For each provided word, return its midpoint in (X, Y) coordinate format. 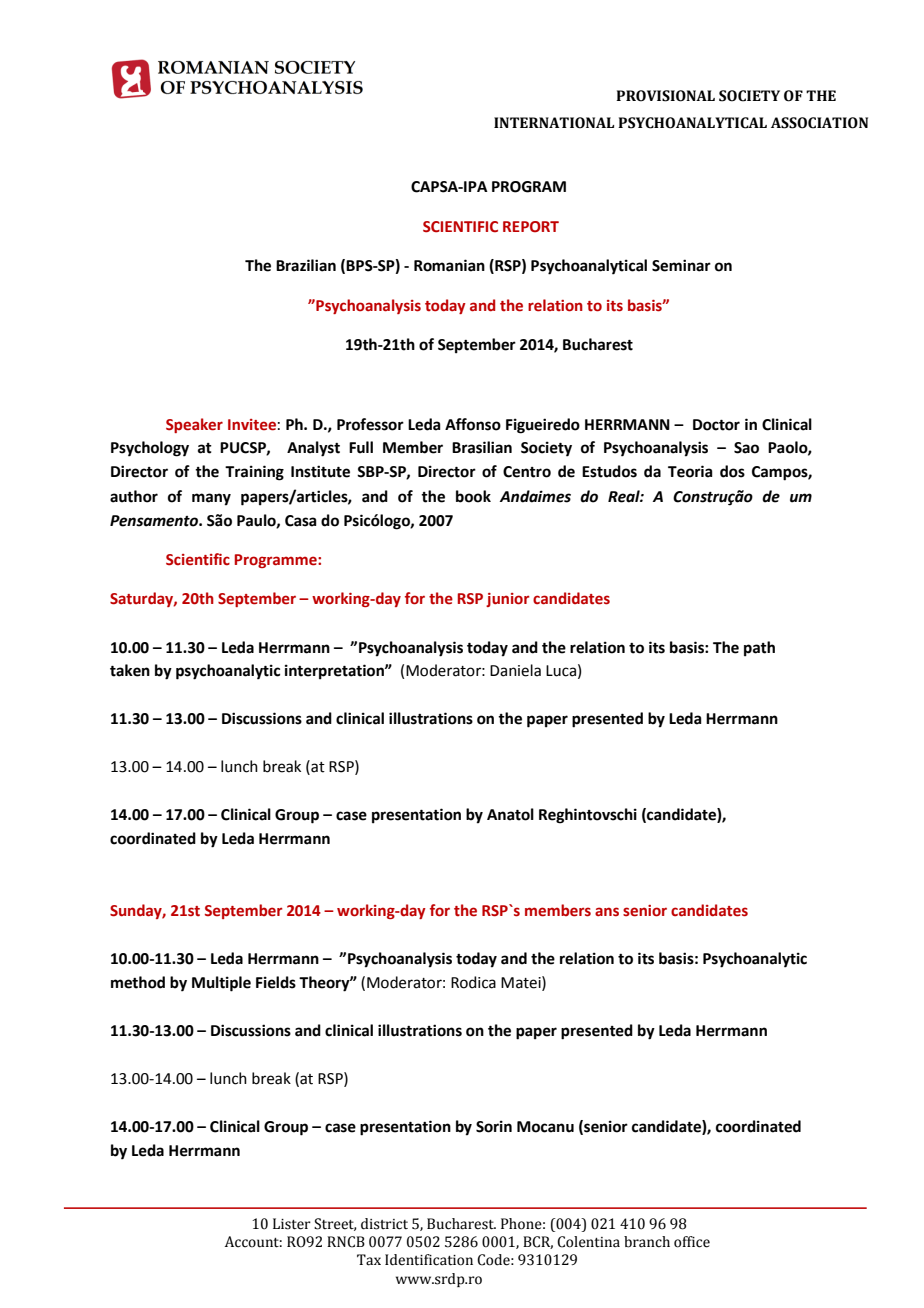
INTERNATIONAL (554, 123)
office (692, 1242)
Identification (429, 1260)
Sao (746, 448)
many (211, 499)
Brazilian (306, 265)
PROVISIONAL (665, 96)
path (759, 649)
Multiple (221, 984)
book (473, 496)
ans (607, 912)
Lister (292, 1224)
